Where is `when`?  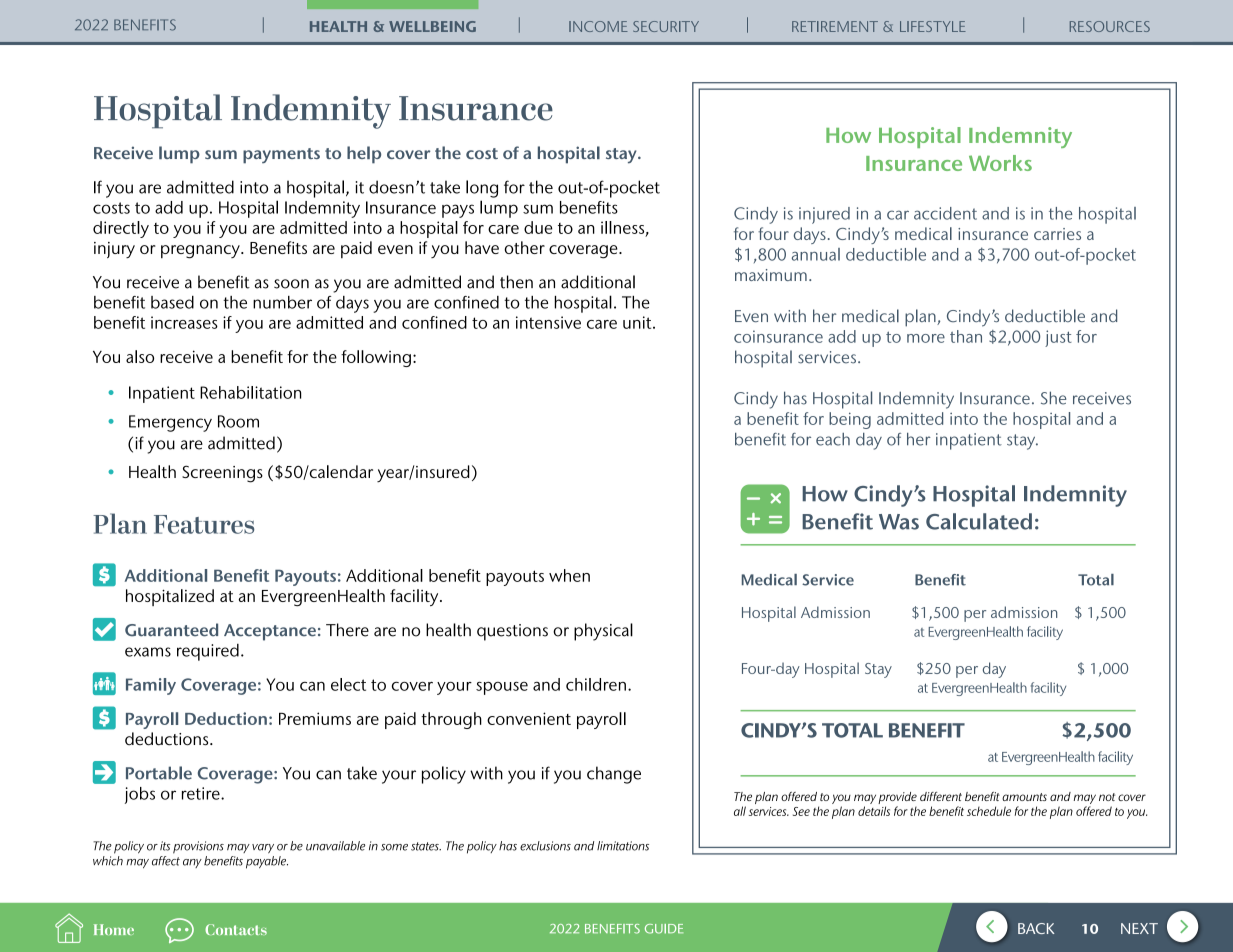
when is located at coordinates (569, 575).
